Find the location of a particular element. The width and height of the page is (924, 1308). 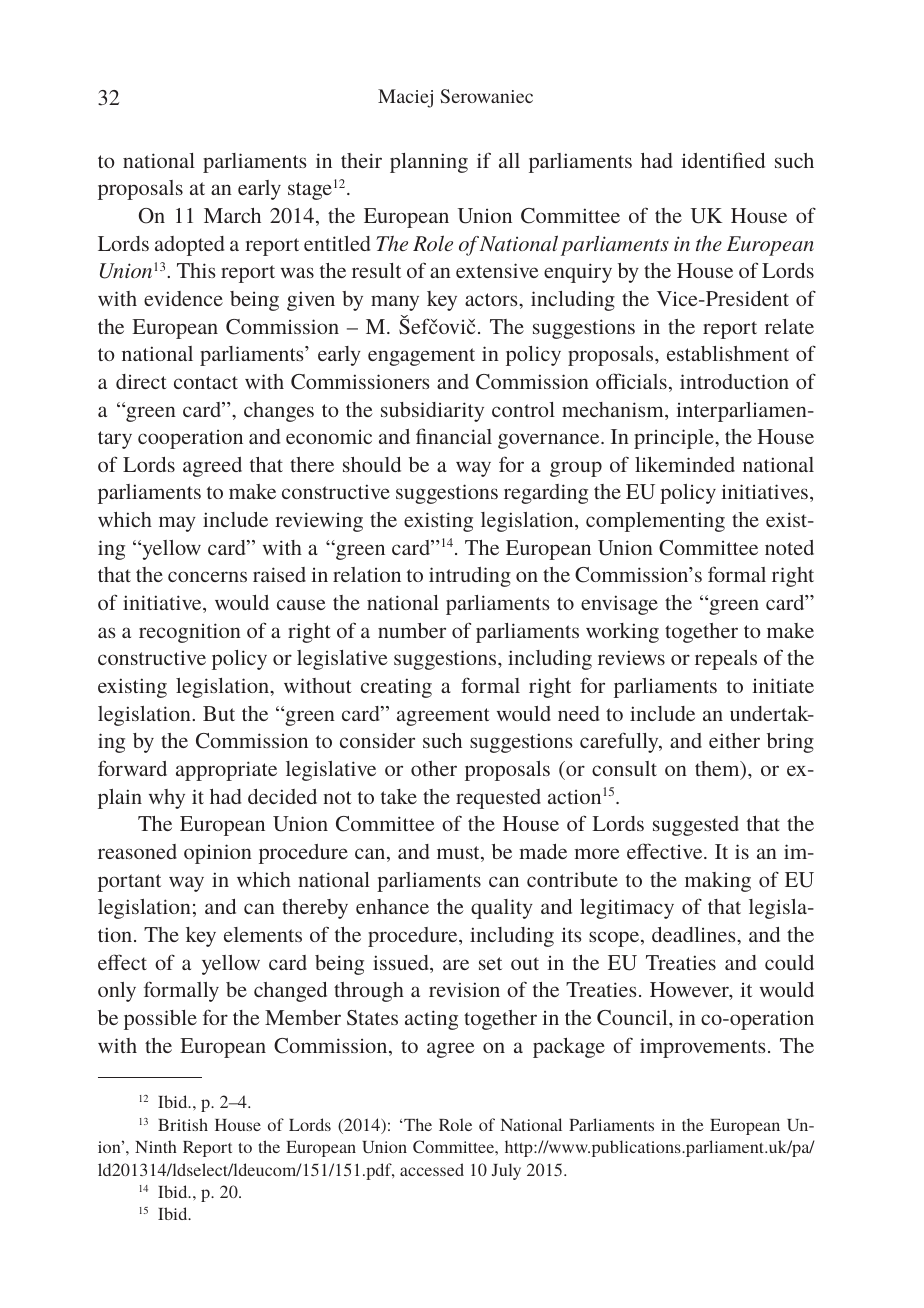

may is located at coordinates (177, 524).
